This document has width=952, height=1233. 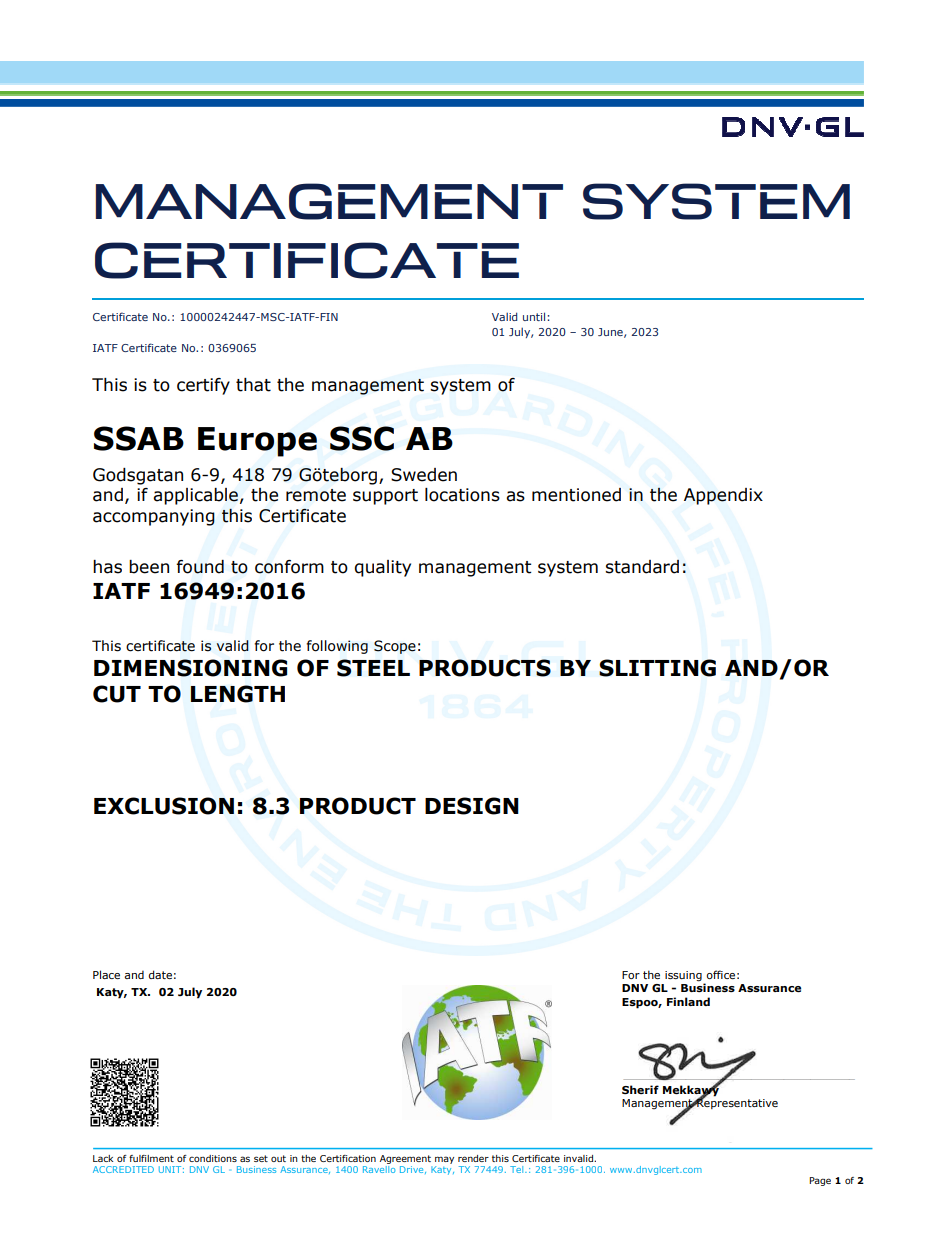 I want to click on EXCLUSION, so click(x=164, y=806).
